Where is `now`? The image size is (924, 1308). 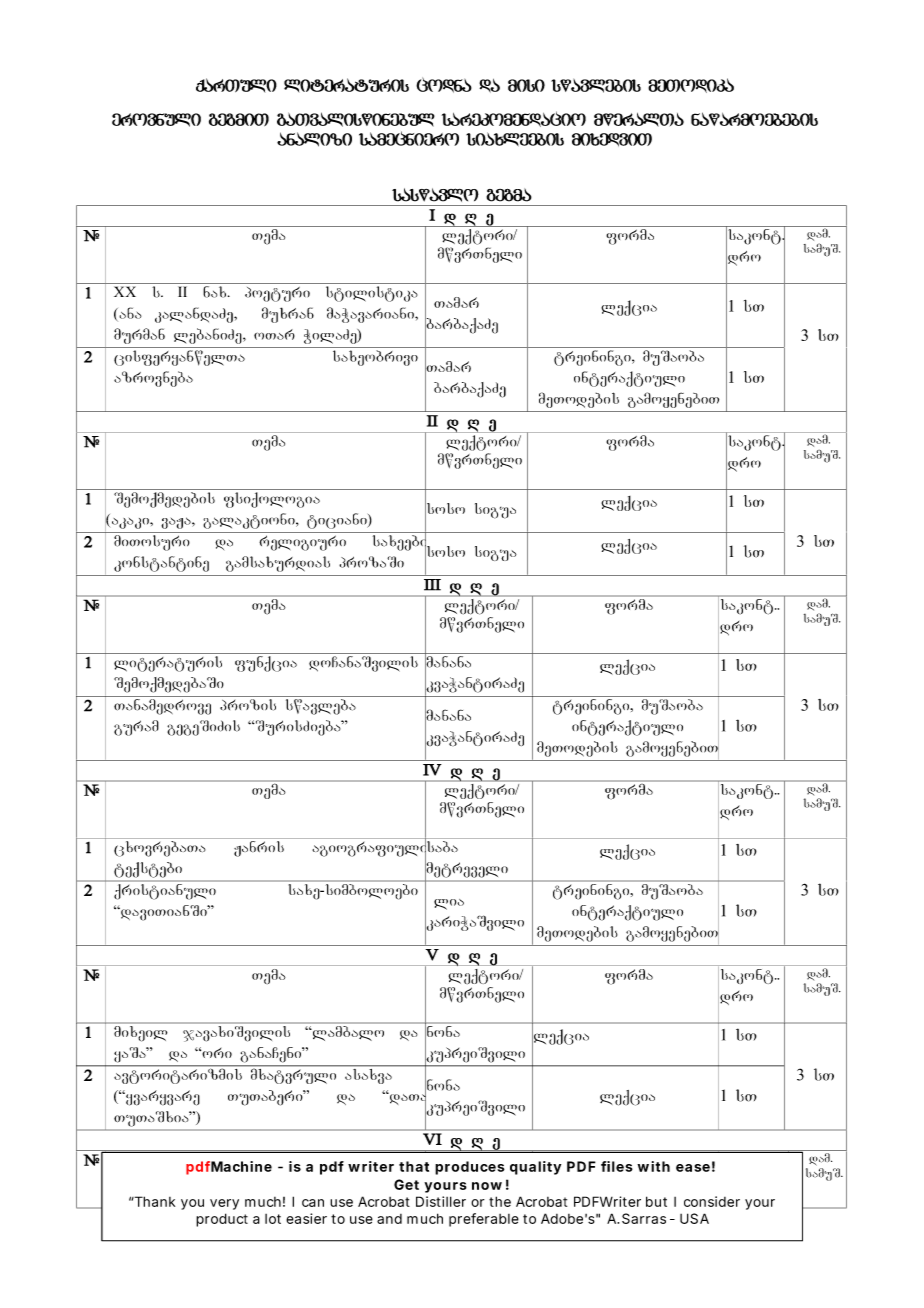 now is located at coordinates (487, 1186).
